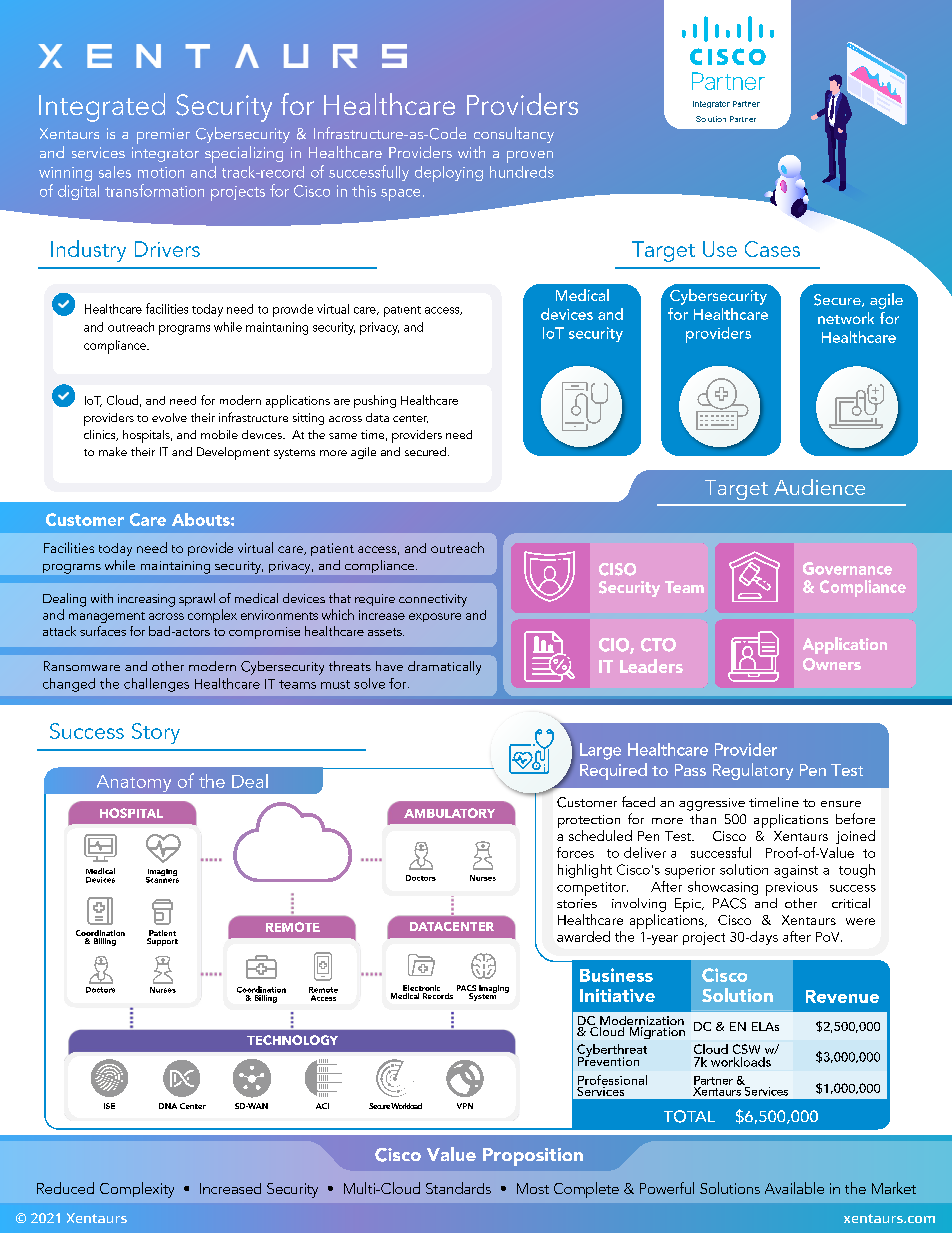 Image resolution: width=952 pixels, height=1233 pixels. Describe the element at coordinates (458, 1188) in the screenshot. I see `Standards` at that location.
